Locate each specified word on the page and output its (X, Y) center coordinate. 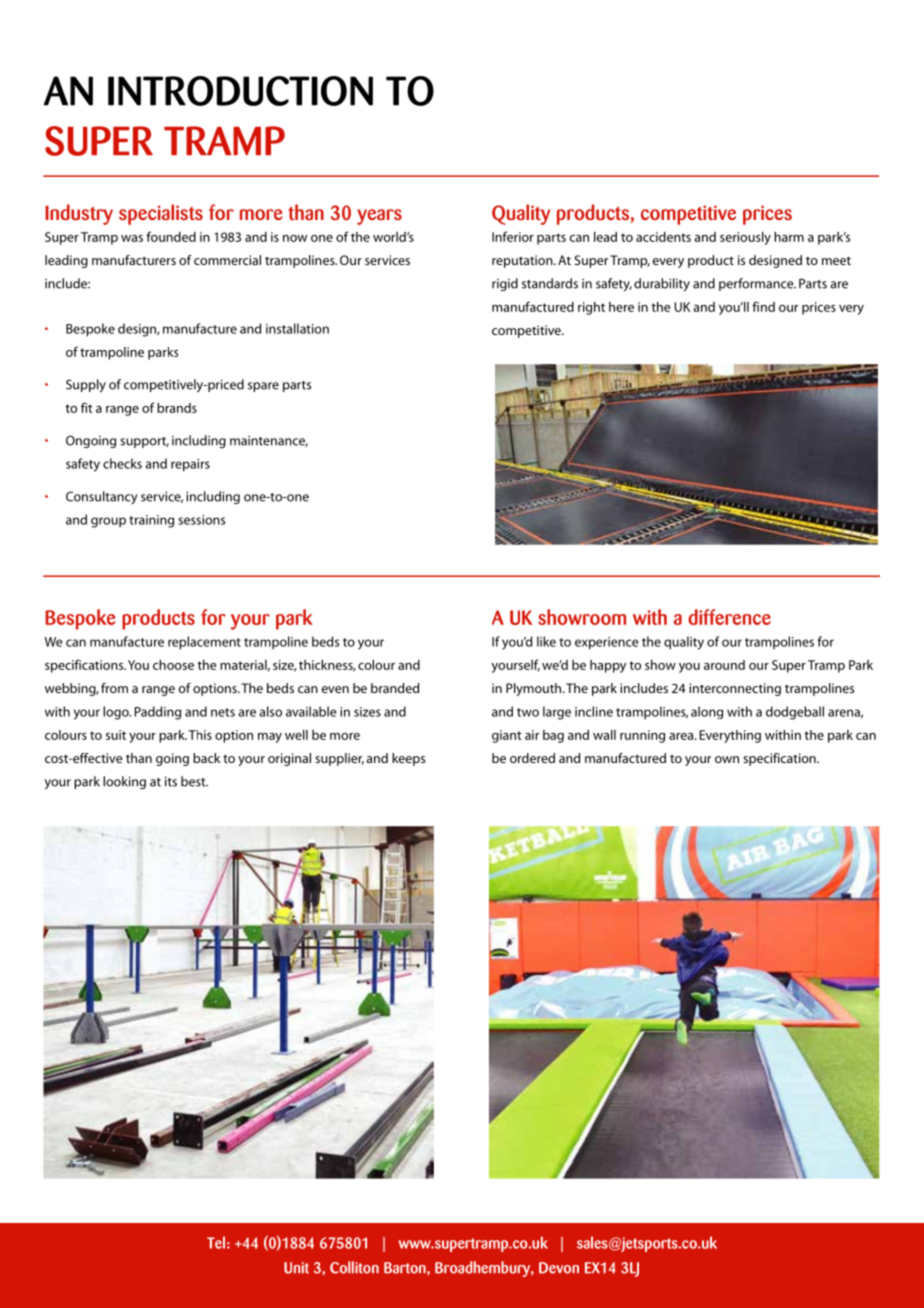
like (546, 641)
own (727, 759)
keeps (408, 759)
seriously (745, 238)
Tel (216, 1242)
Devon (559, 1268)
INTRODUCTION (240, 91)
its (171, 781)
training (151, 521)
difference (729, 617)
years (379, 217)
